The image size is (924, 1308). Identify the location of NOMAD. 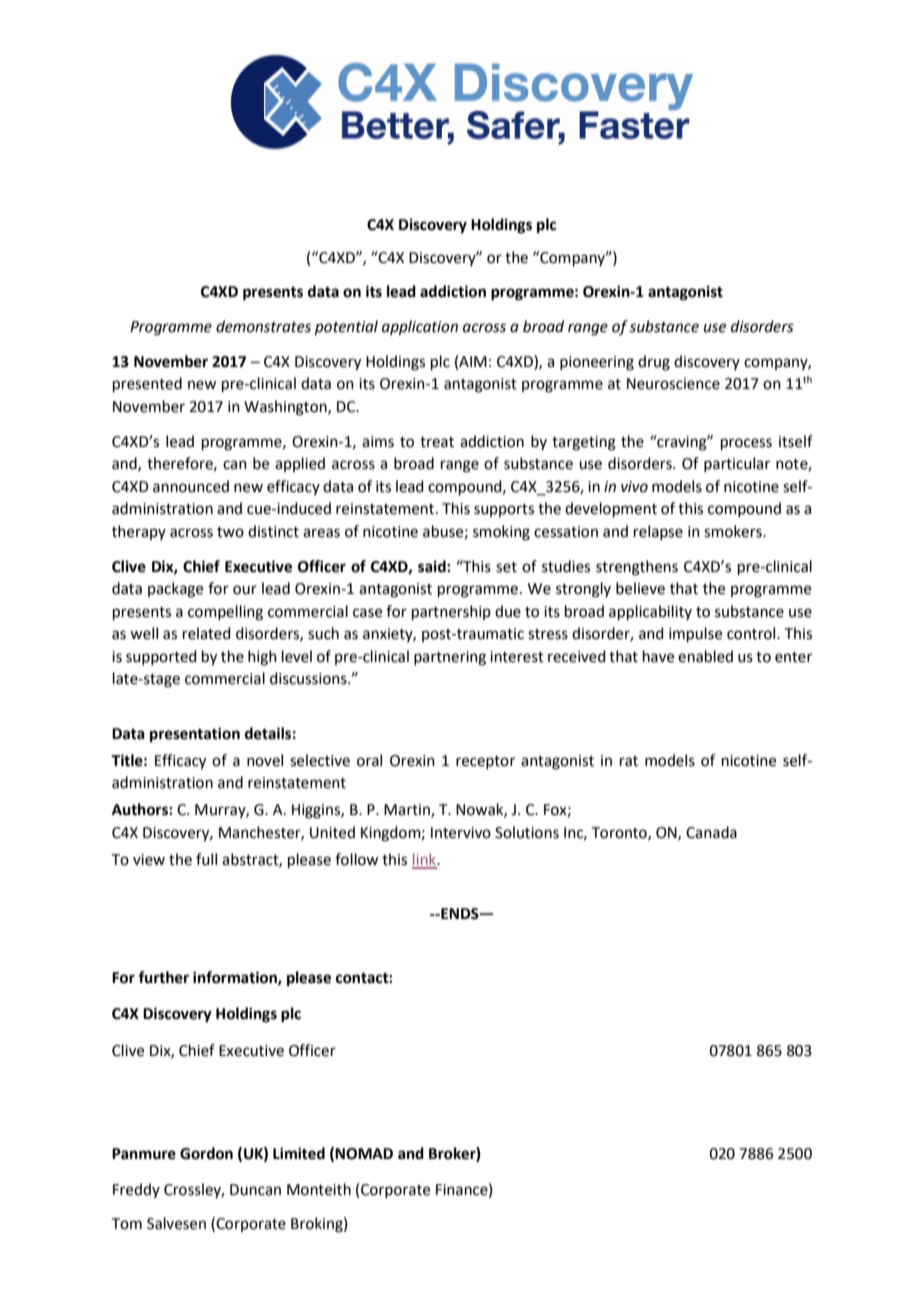
(364, 1154).
